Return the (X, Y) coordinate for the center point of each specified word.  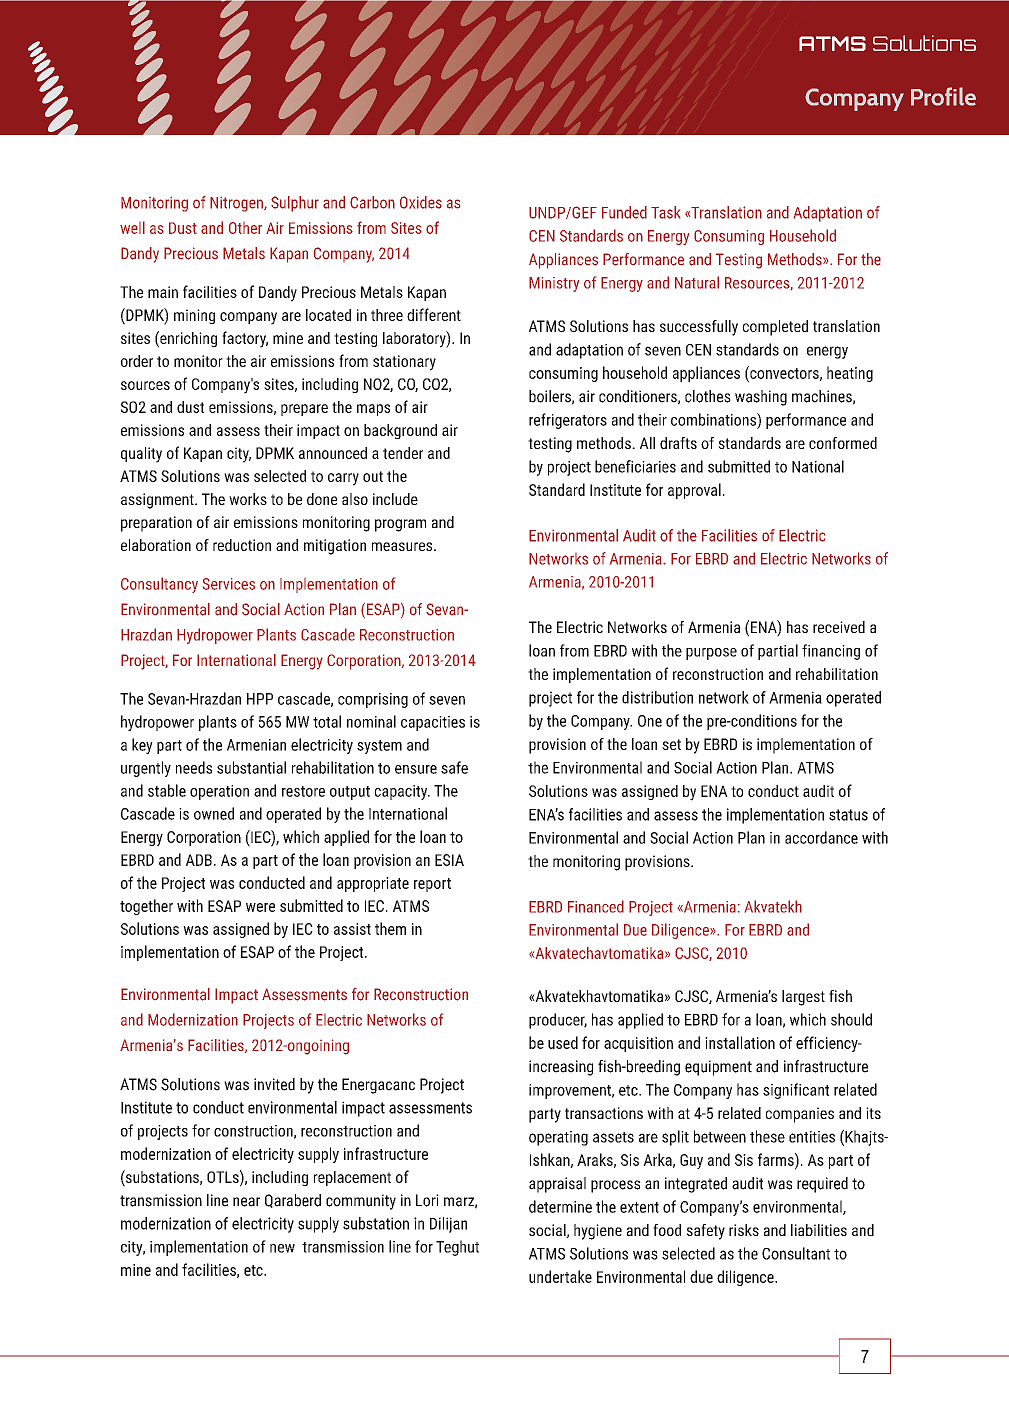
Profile (943, 96)
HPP (260, 699)
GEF (583, 212)
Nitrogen (237, 204)
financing (831, 652)
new (282, 1248)
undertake (560, 1276)
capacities (433, 723)
